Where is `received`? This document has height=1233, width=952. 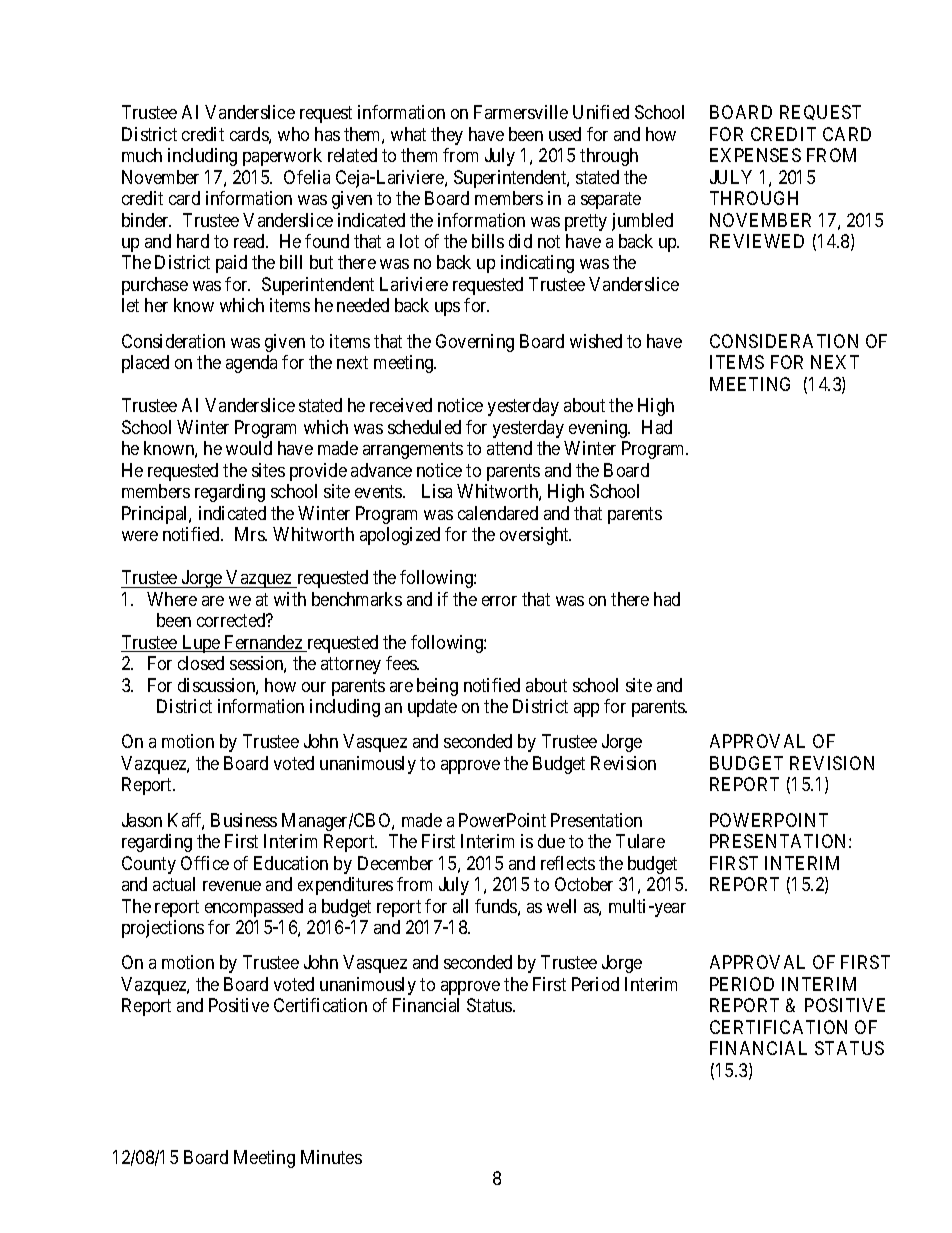 received is located at coordinates (401, 405).
